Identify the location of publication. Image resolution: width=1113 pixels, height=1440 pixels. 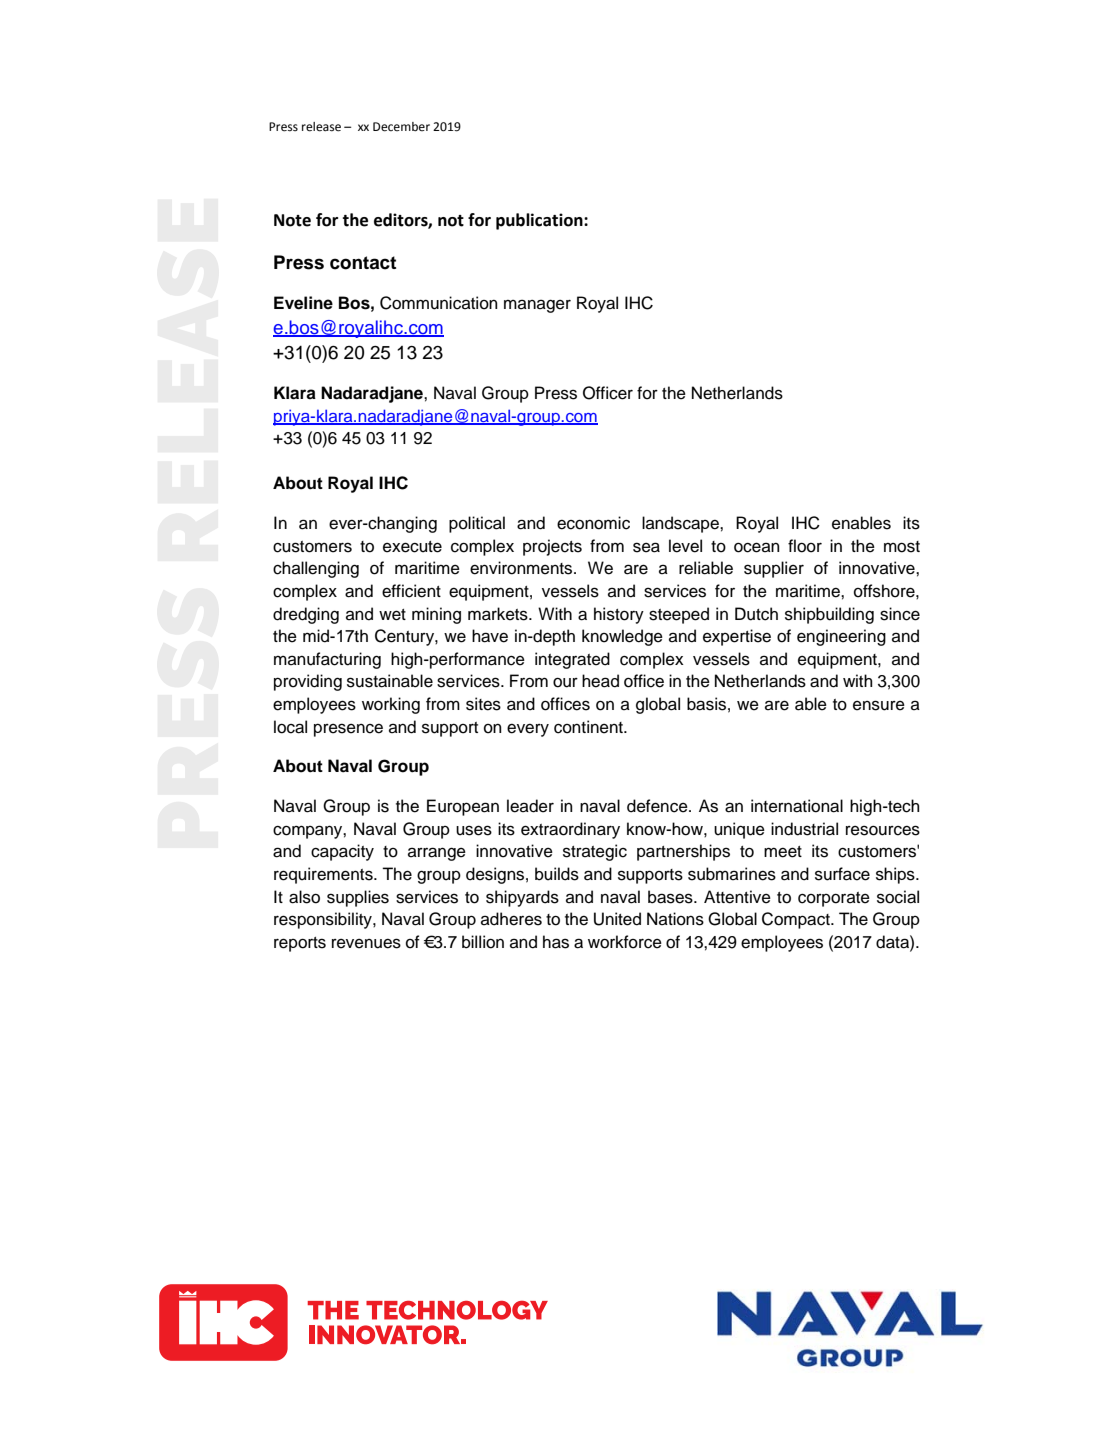
(540, 221).
